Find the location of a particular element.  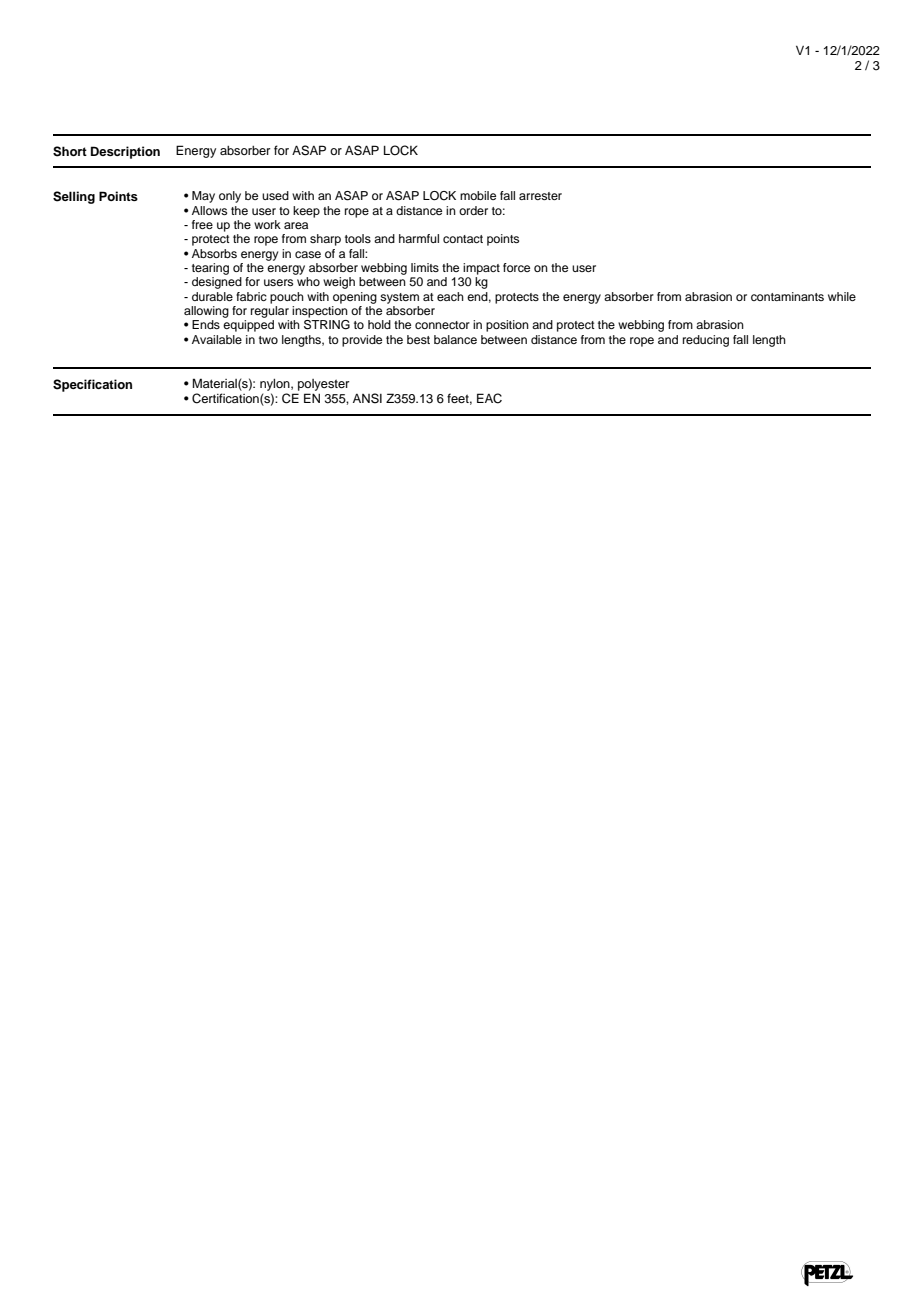

contaminants is located at coordinates (787, 296).
